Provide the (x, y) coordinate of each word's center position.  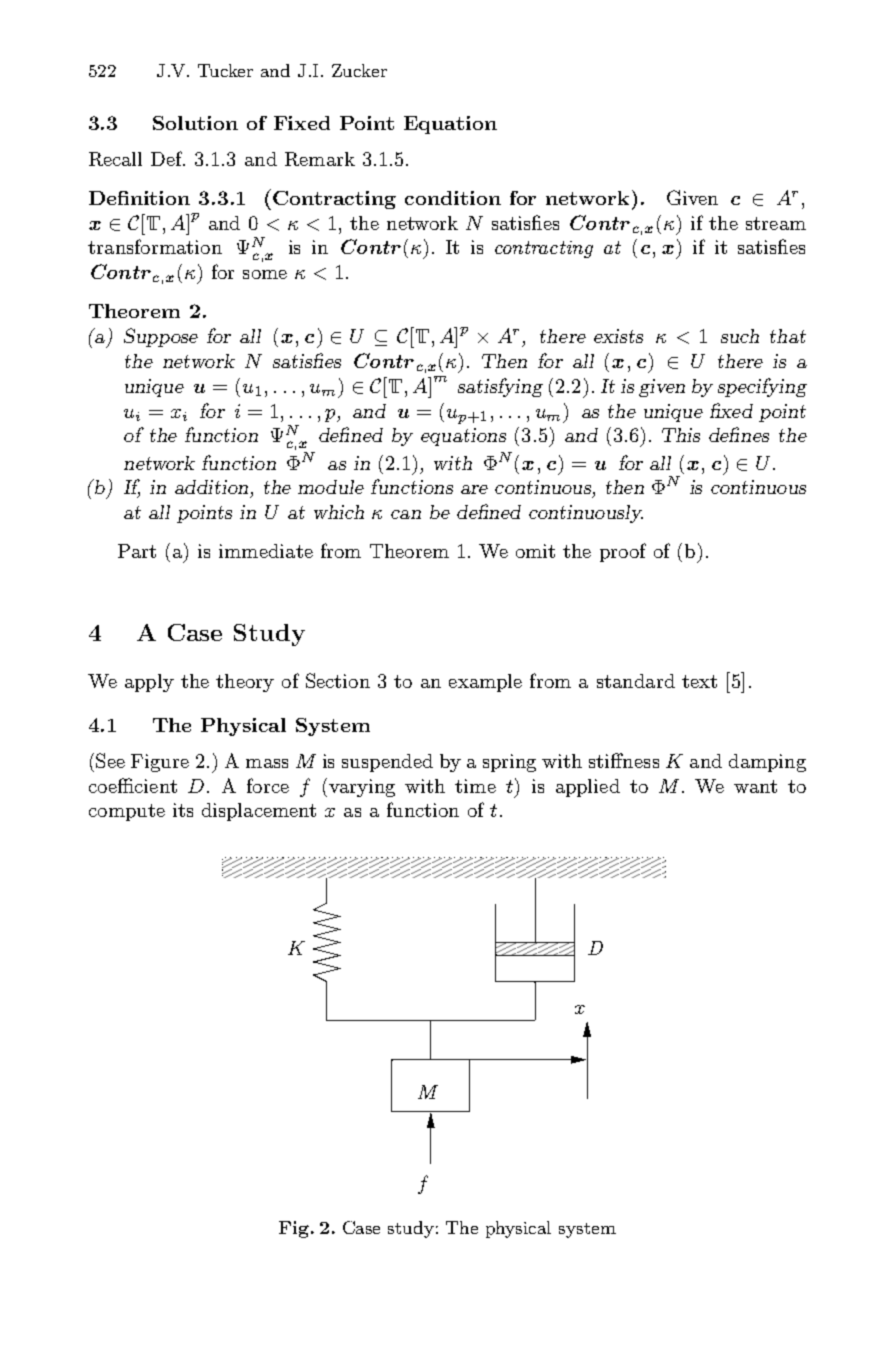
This (681, 435)
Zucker (359, 70)
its (183, 810)
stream (776, 223)
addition (211, 487)
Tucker (225, 70)
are (474, 489)
